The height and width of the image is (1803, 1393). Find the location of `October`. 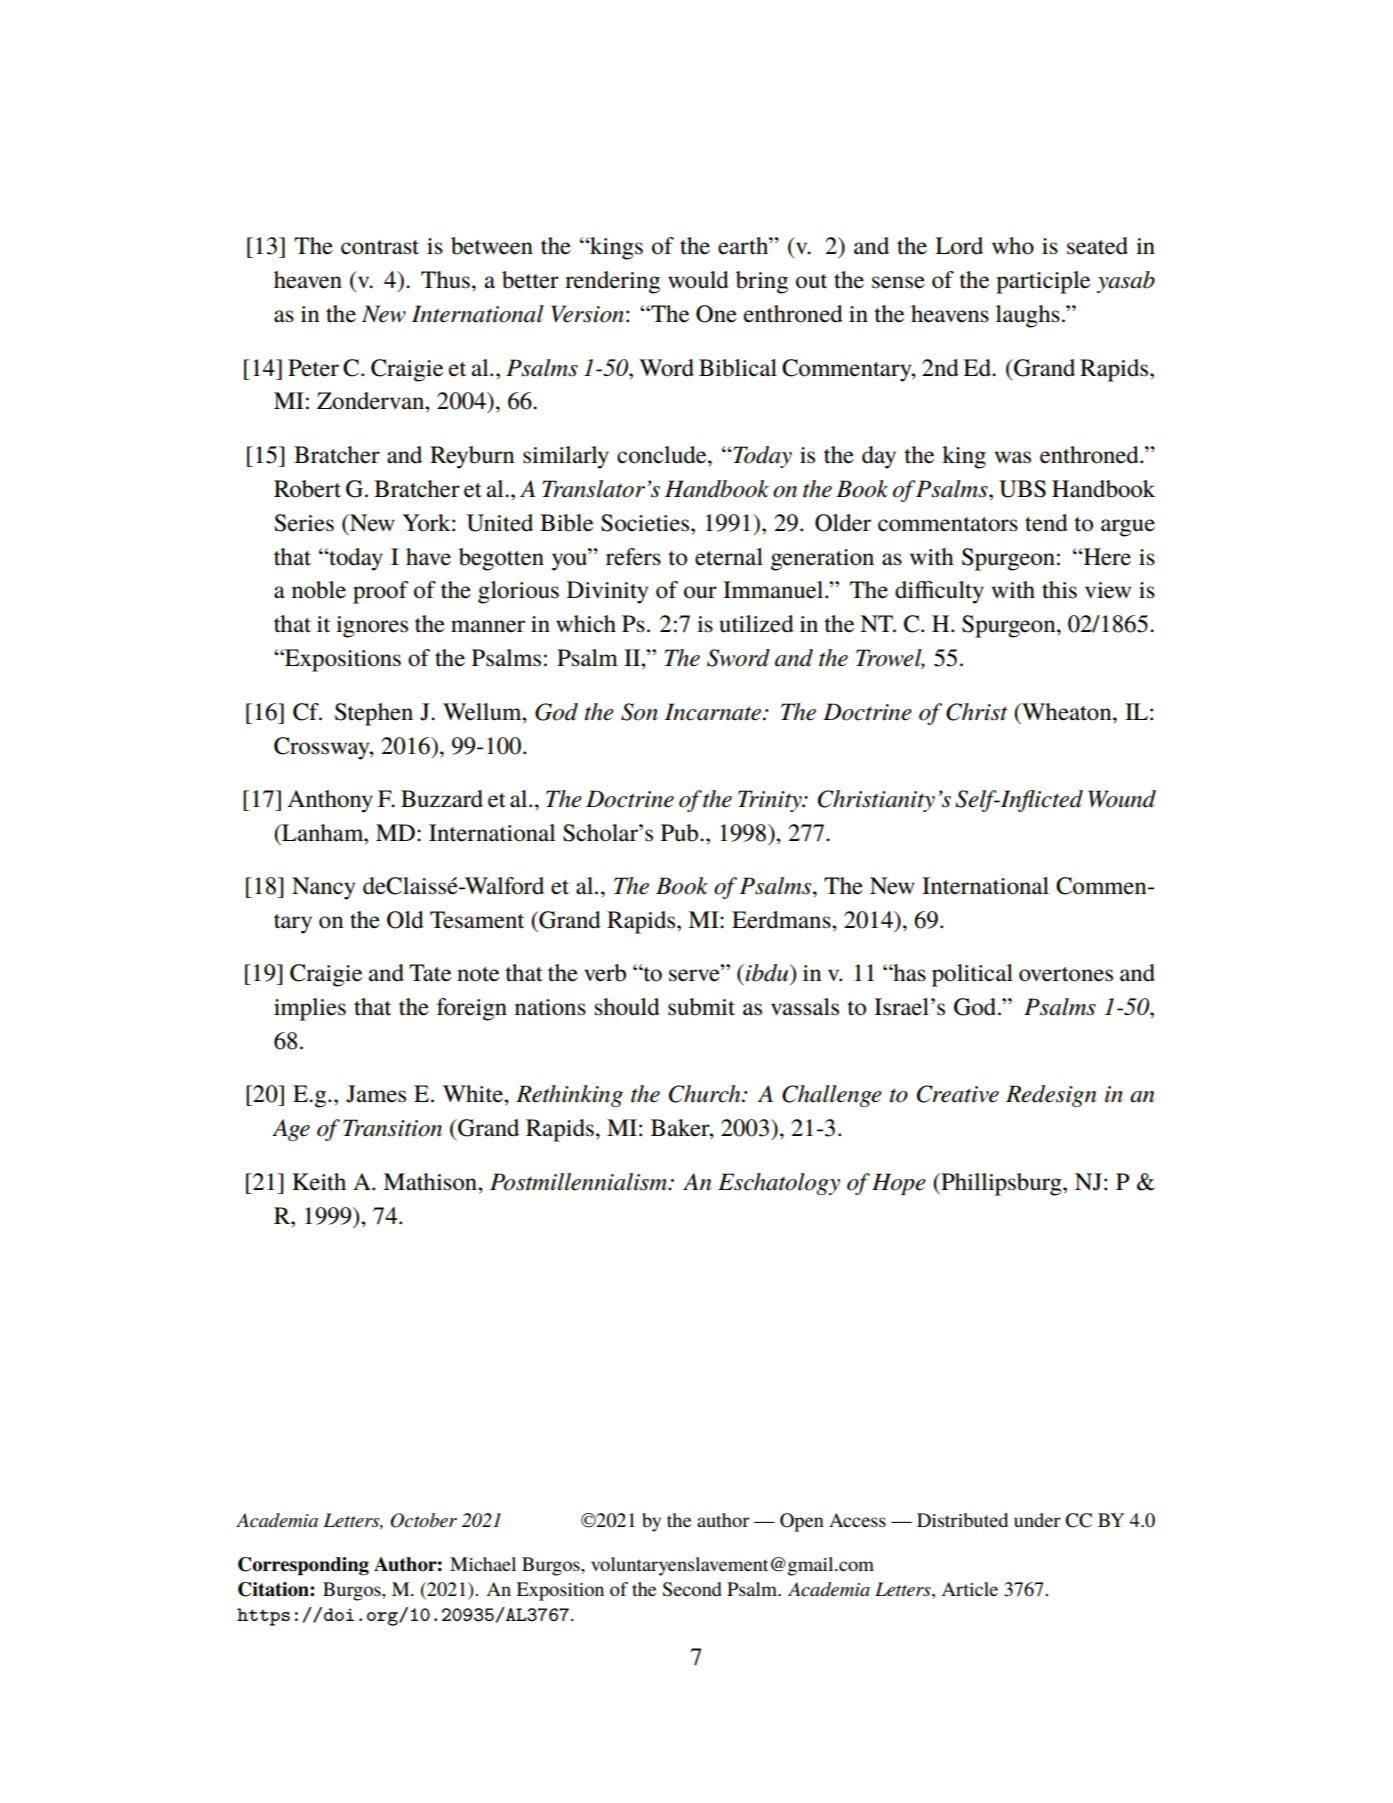

October is located at coordinates (423, 1520).
